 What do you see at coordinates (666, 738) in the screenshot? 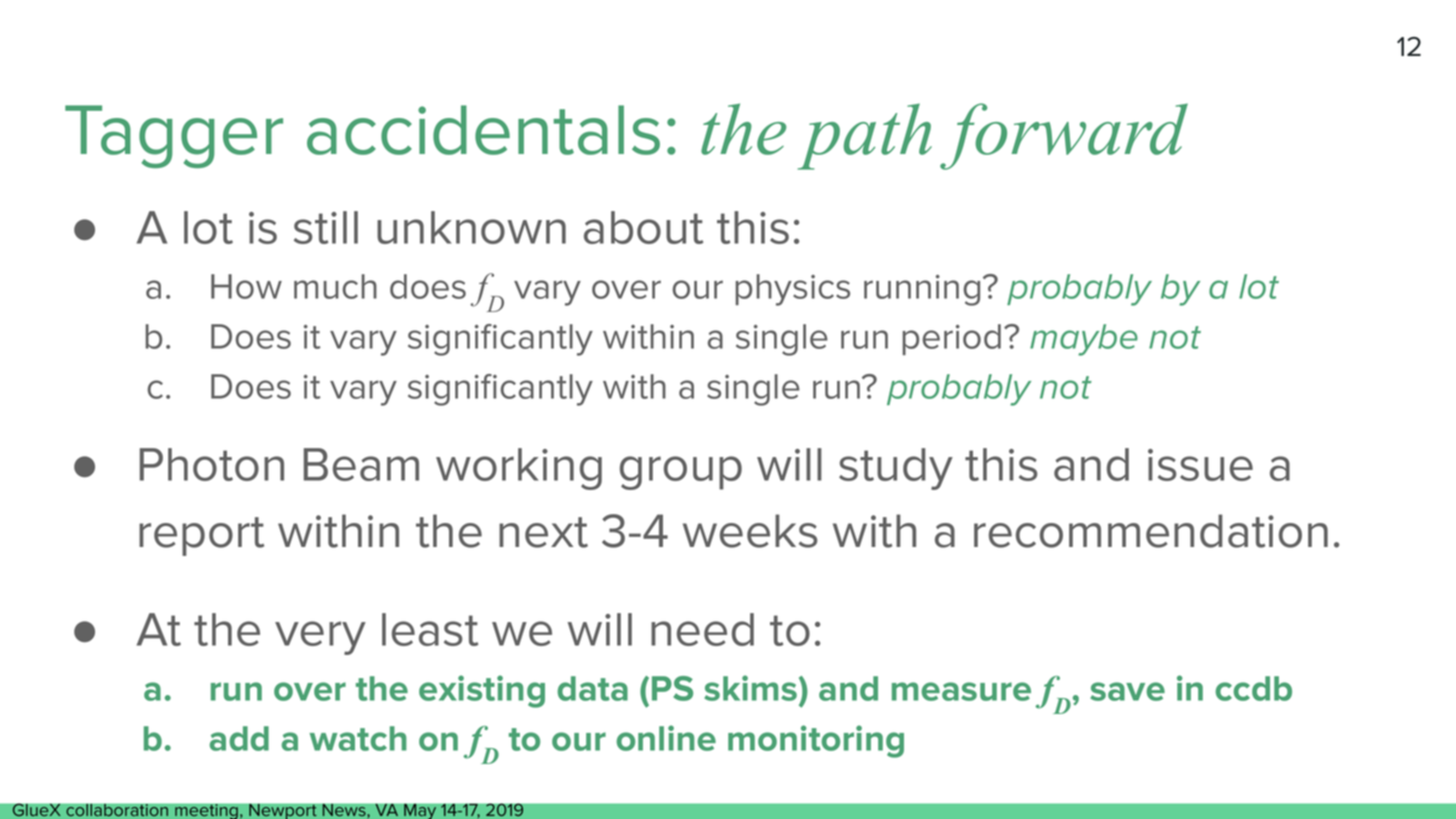
I see `online` at bounding box center [666, 738].
